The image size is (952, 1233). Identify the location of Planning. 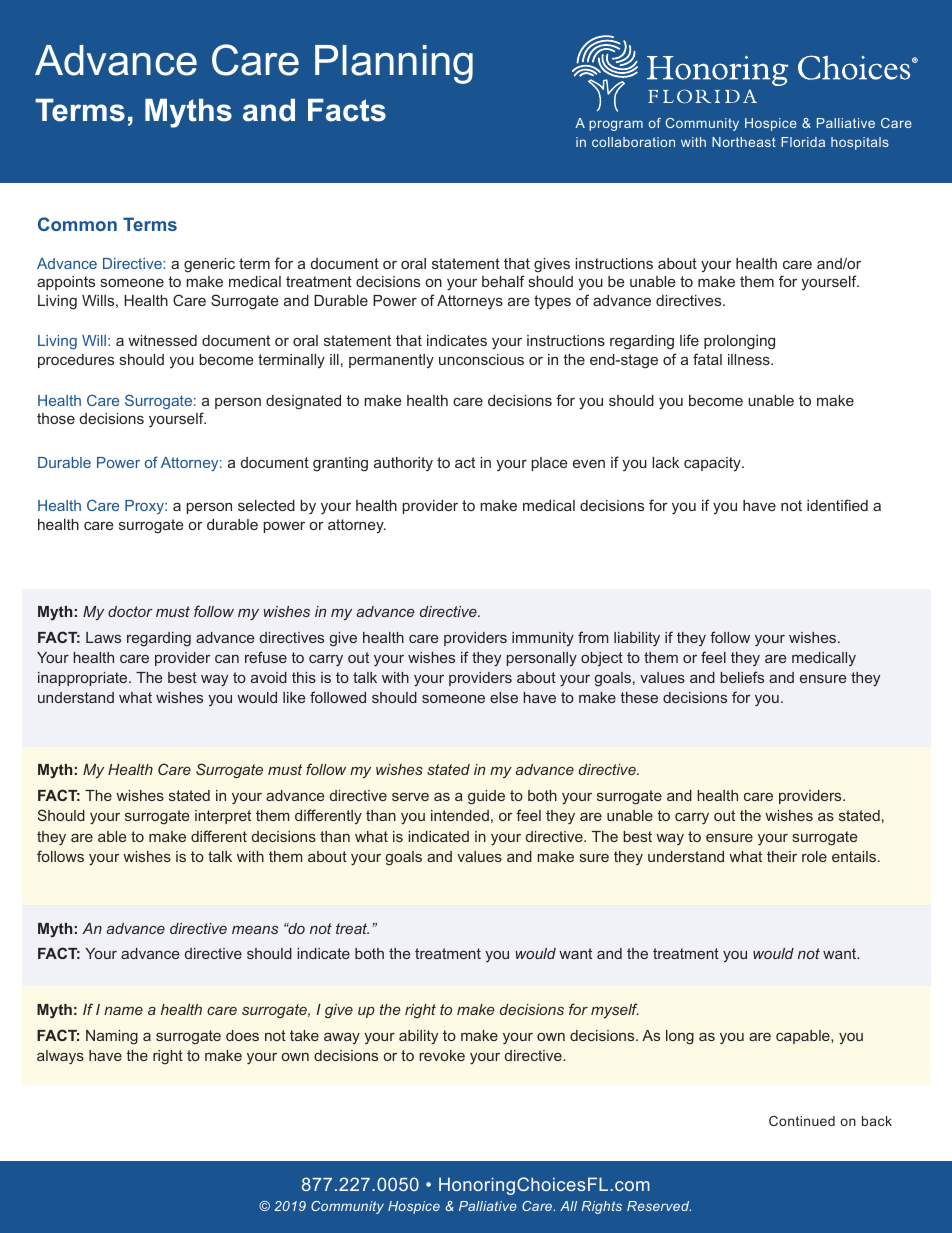
(394, 64).
